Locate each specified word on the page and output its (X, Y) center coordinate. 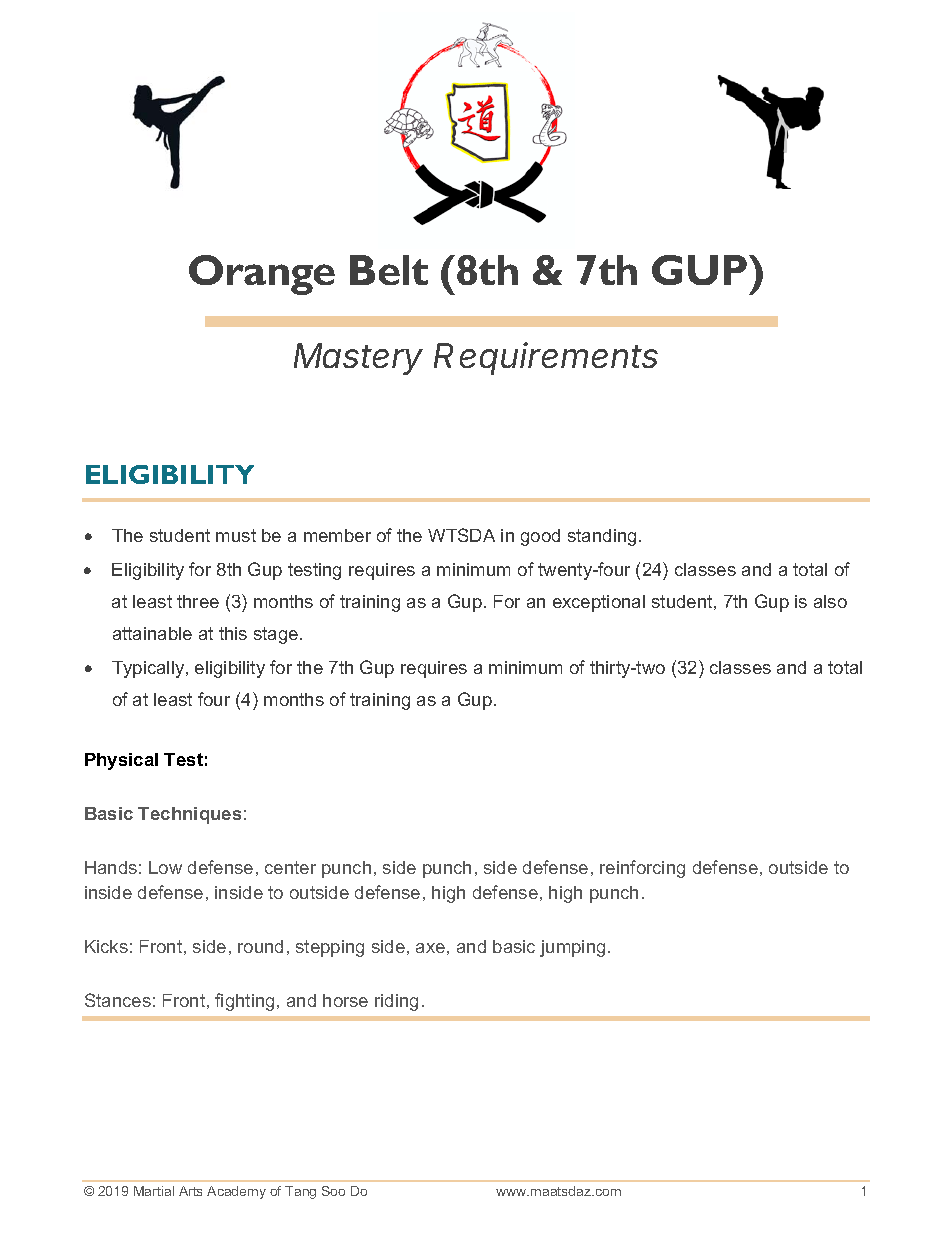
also (830, 601)
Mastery (358, 359)
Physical (121, 761)
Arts (190, 1191)
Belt (389, 270)
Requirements (546, 358)
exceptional (599, 603)
